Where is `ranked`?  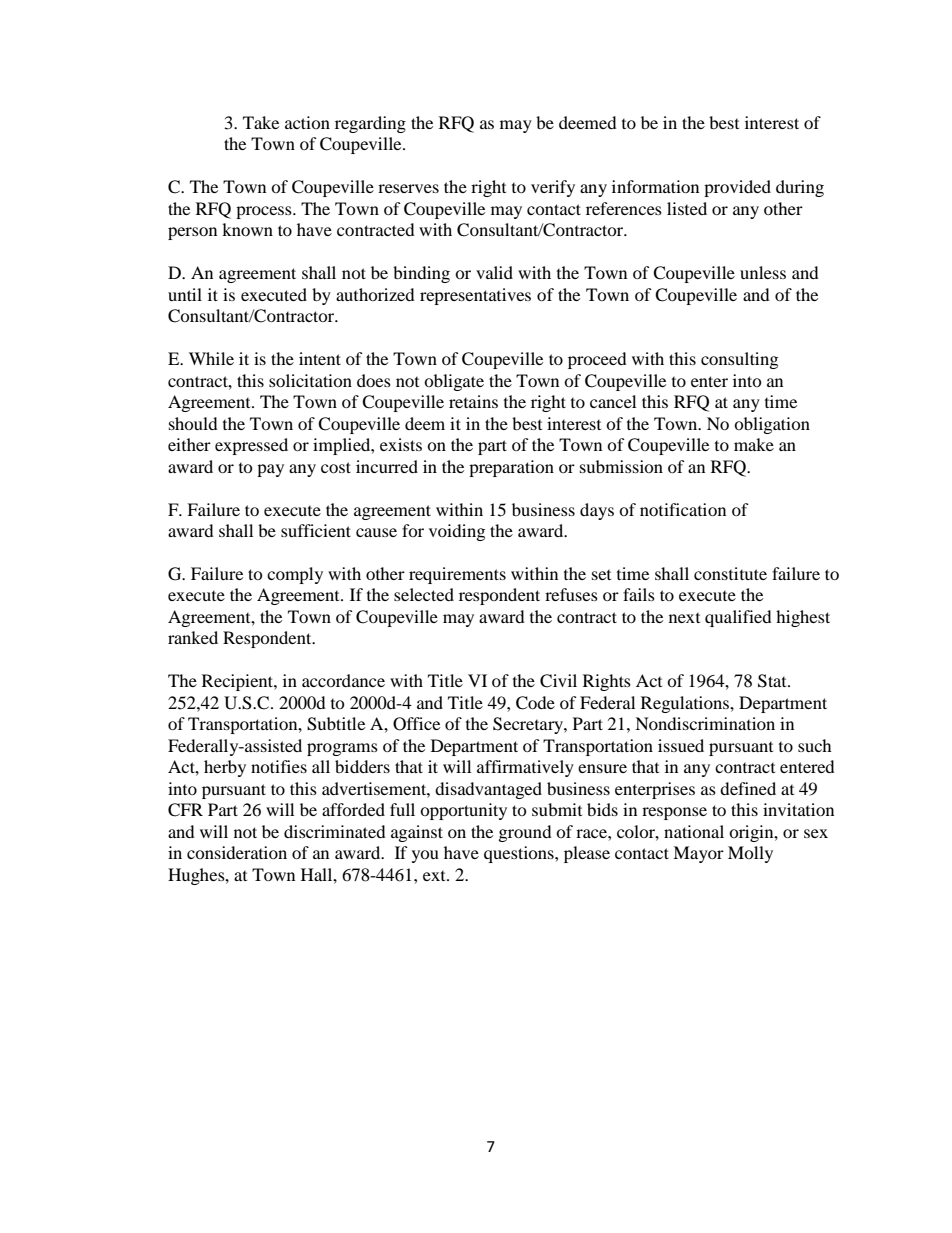
ranked is located at coordinates (193, 637).
